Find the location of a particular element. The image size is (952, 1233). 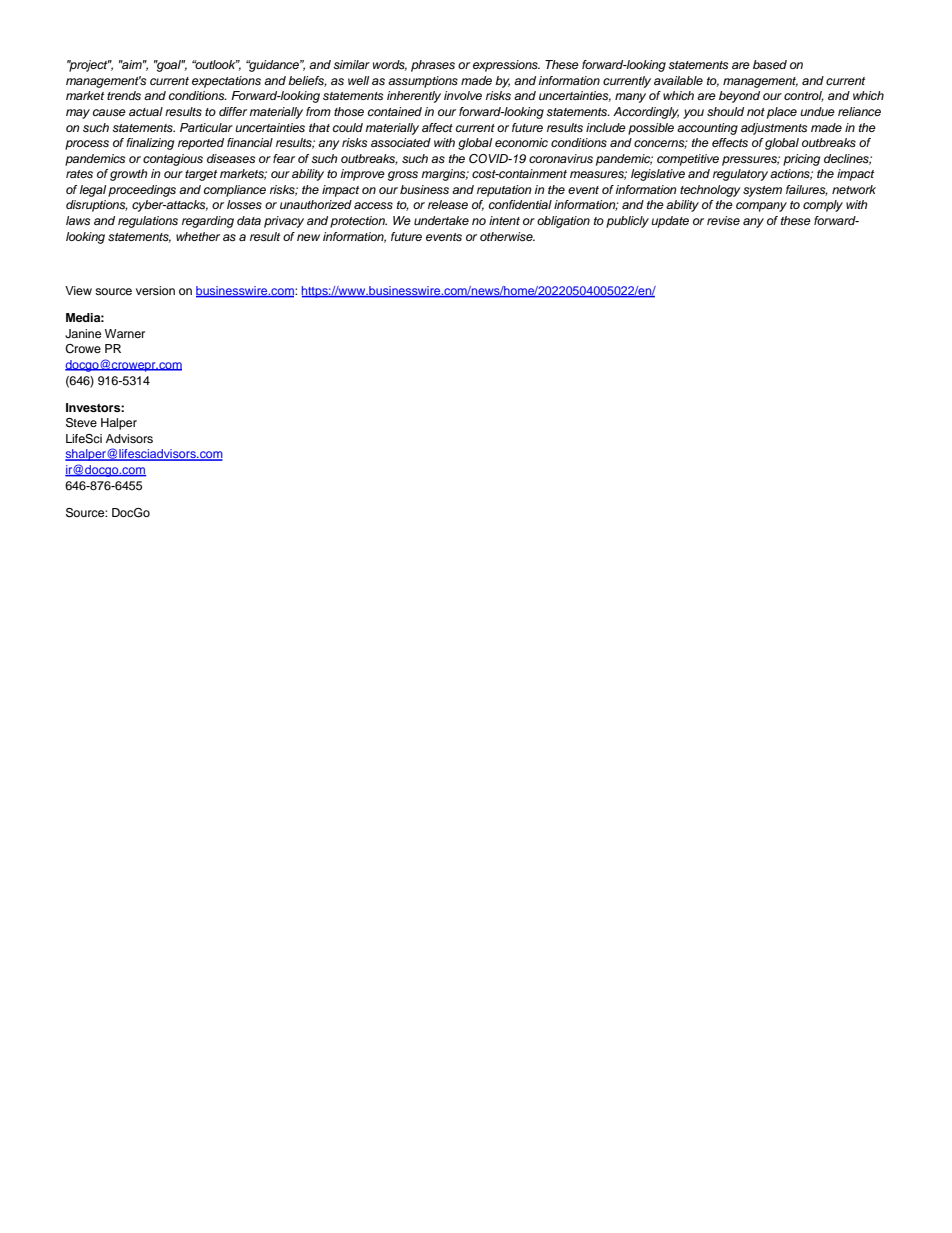

revise is located at coordinates (723, 220).
